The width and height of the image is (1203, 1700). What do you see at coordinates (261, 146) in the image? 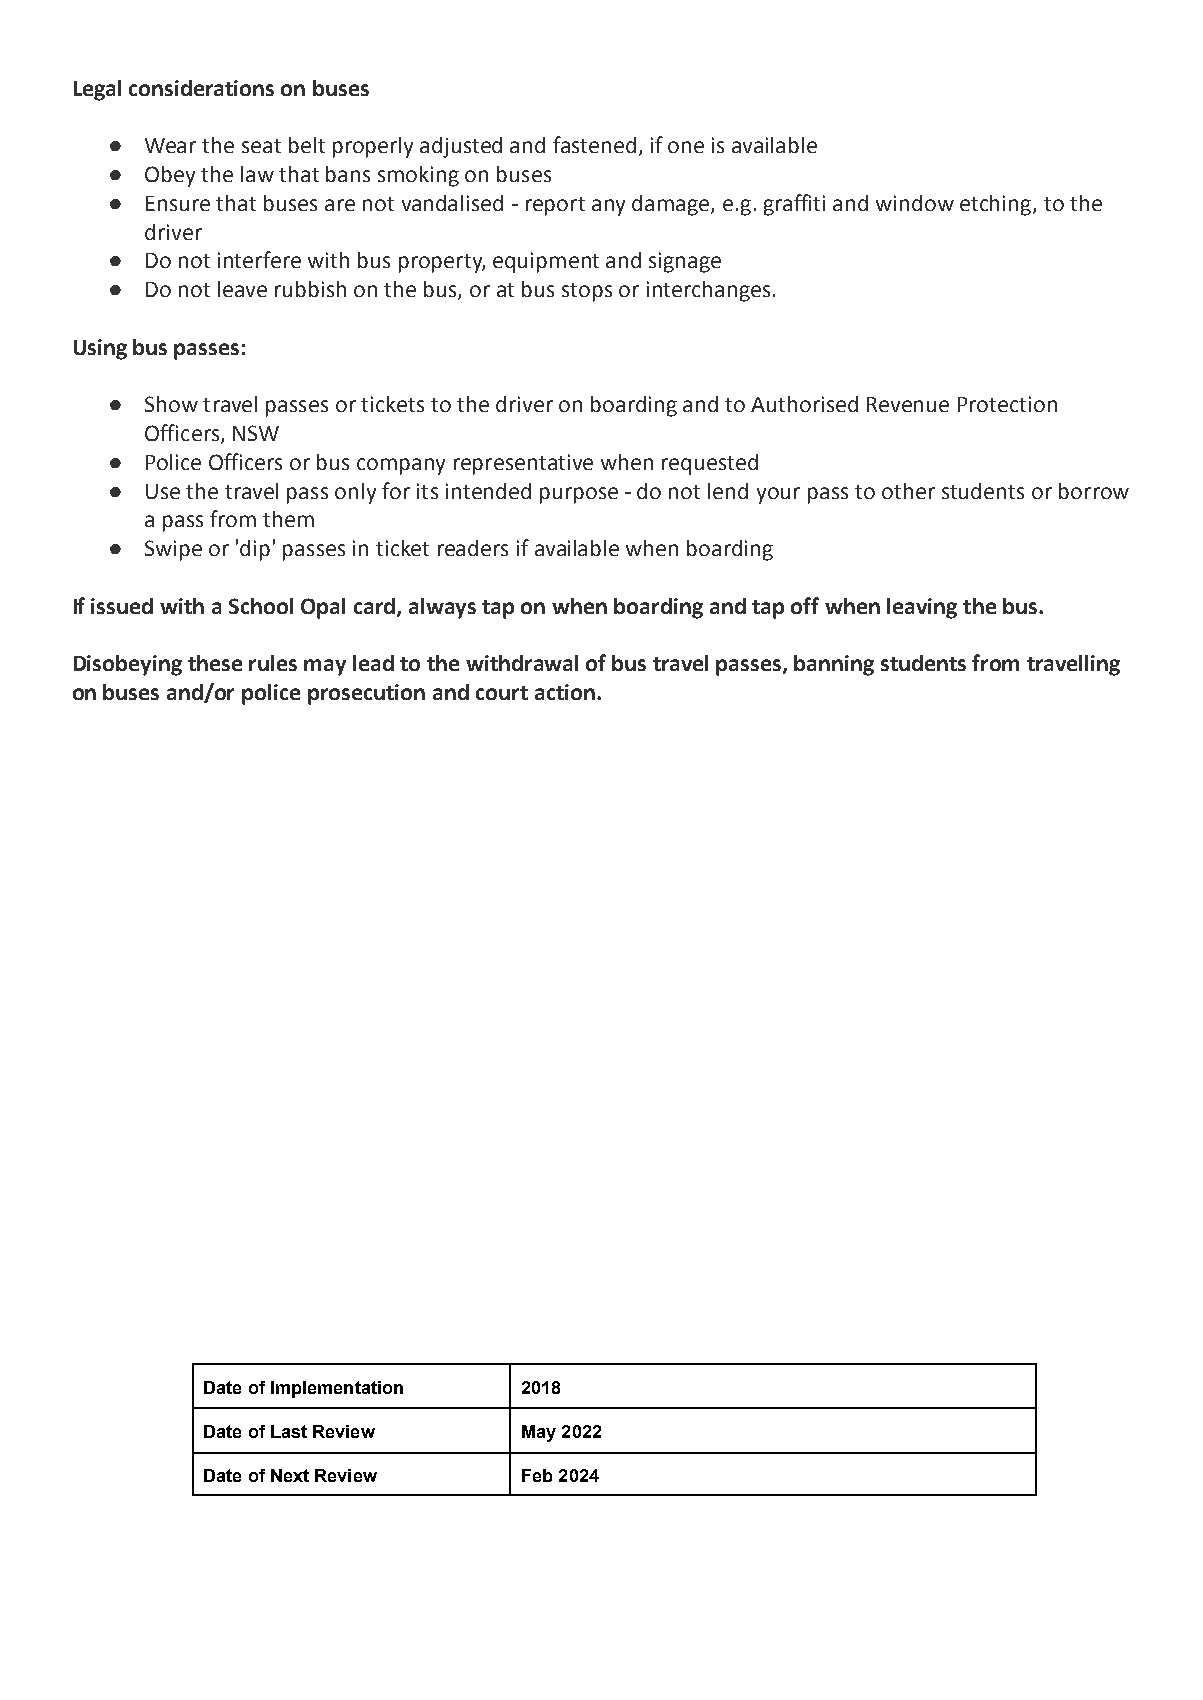
I see `seat` at bounding box center [261, 146].
